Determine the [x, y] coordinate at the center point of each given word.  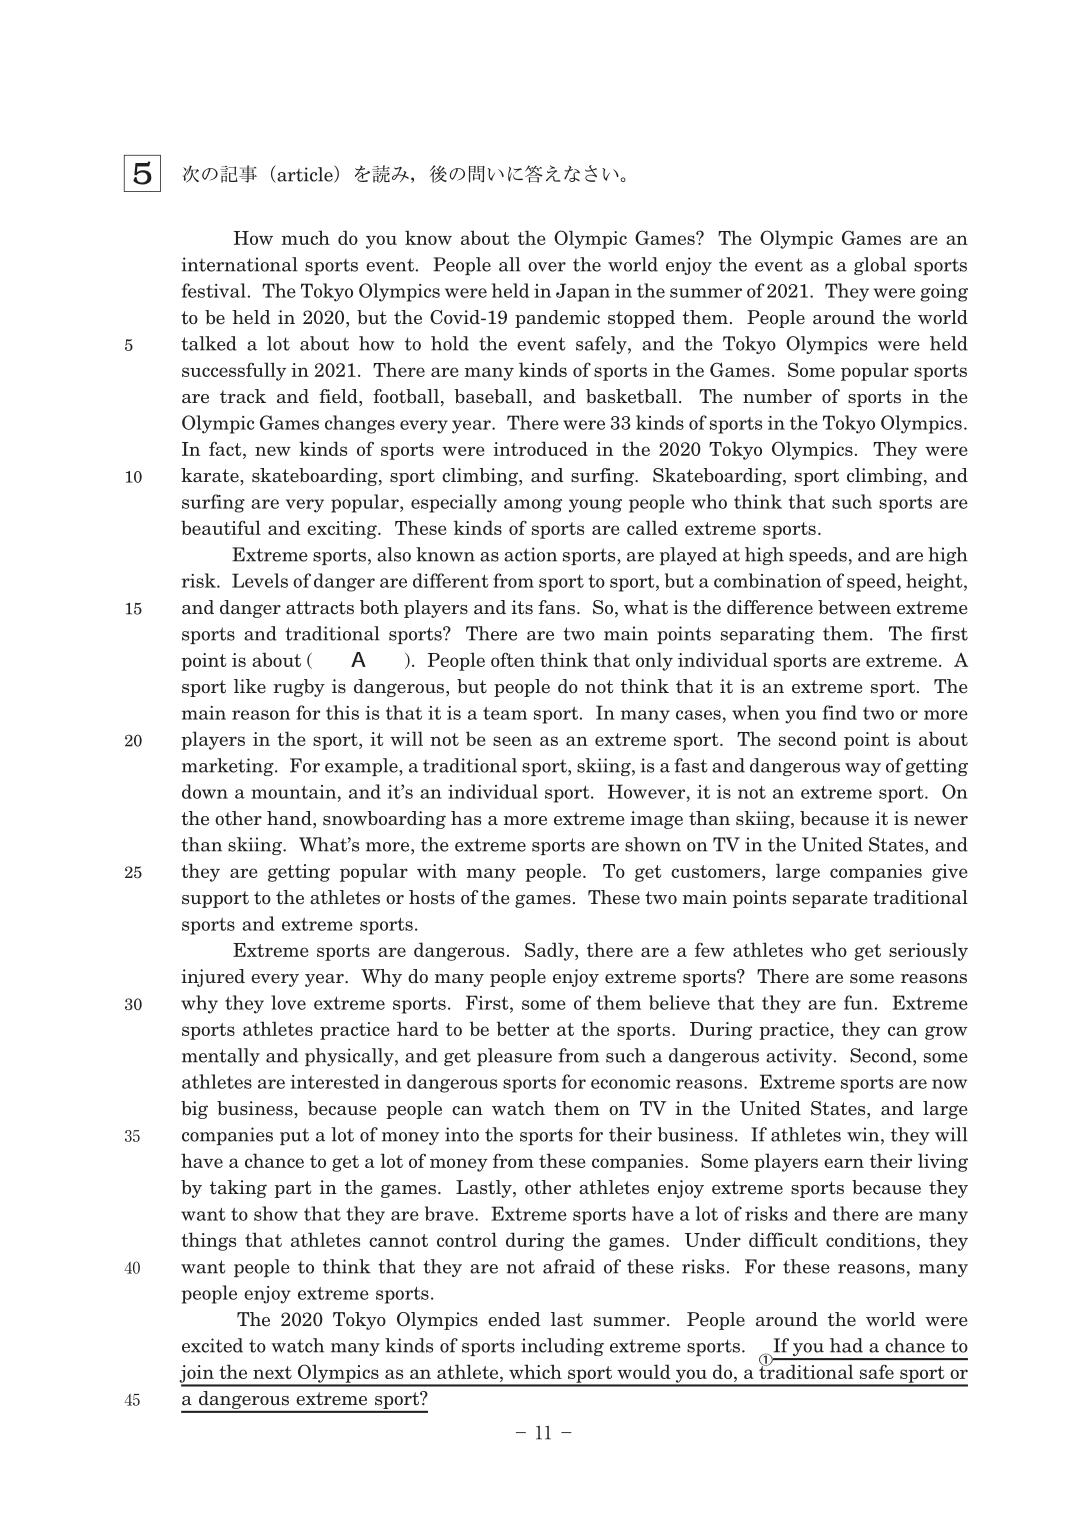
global [880, 266]
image [656, 820]
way [863, 769]
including [562, 1347]
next [272, 1372]
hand [290, 819]
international [240, 264]
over [547, 267]
